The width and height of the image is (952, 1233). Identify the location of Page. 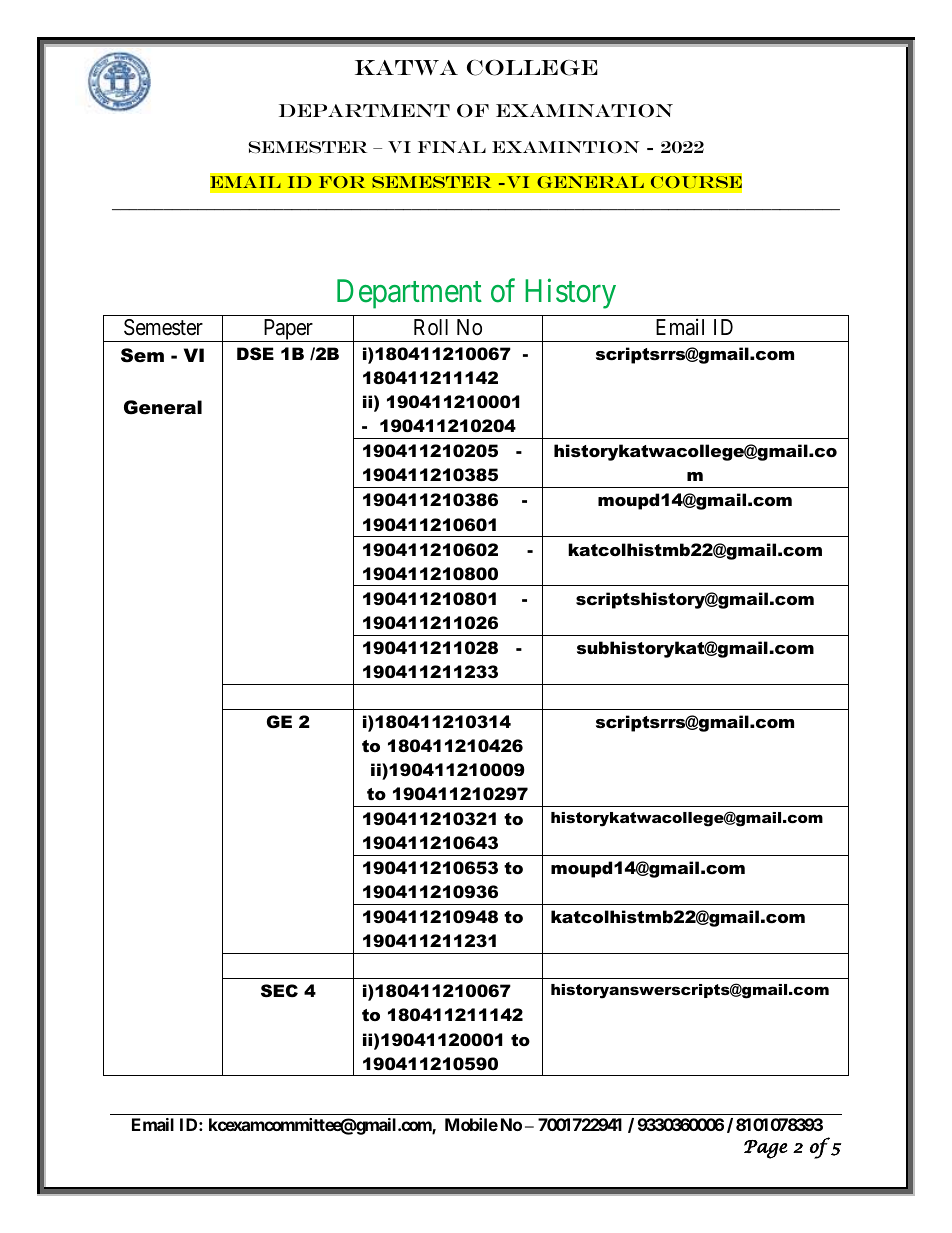
(766, 1149).
